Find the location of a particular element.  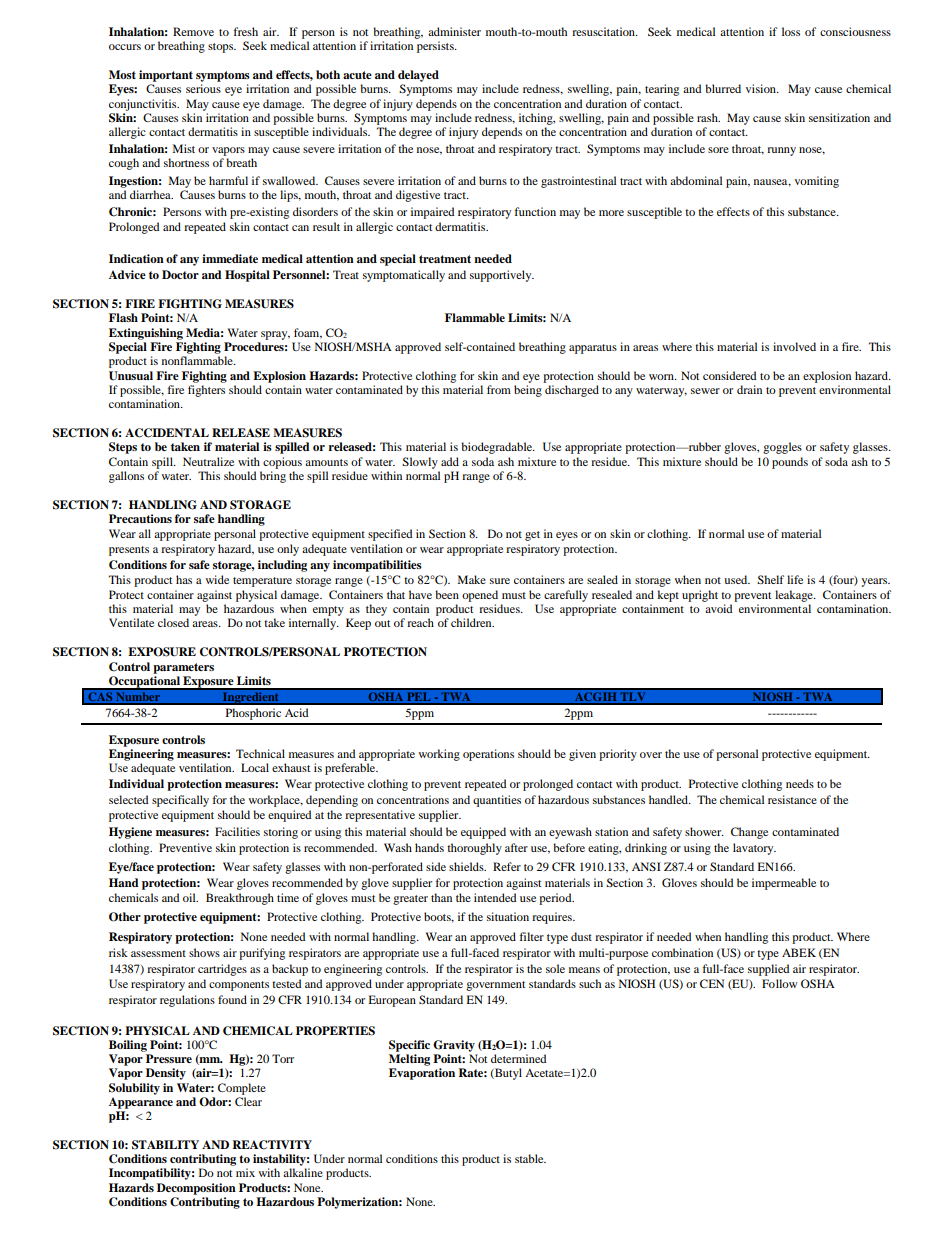

Neutralize is located at coordinates (208, 461).
